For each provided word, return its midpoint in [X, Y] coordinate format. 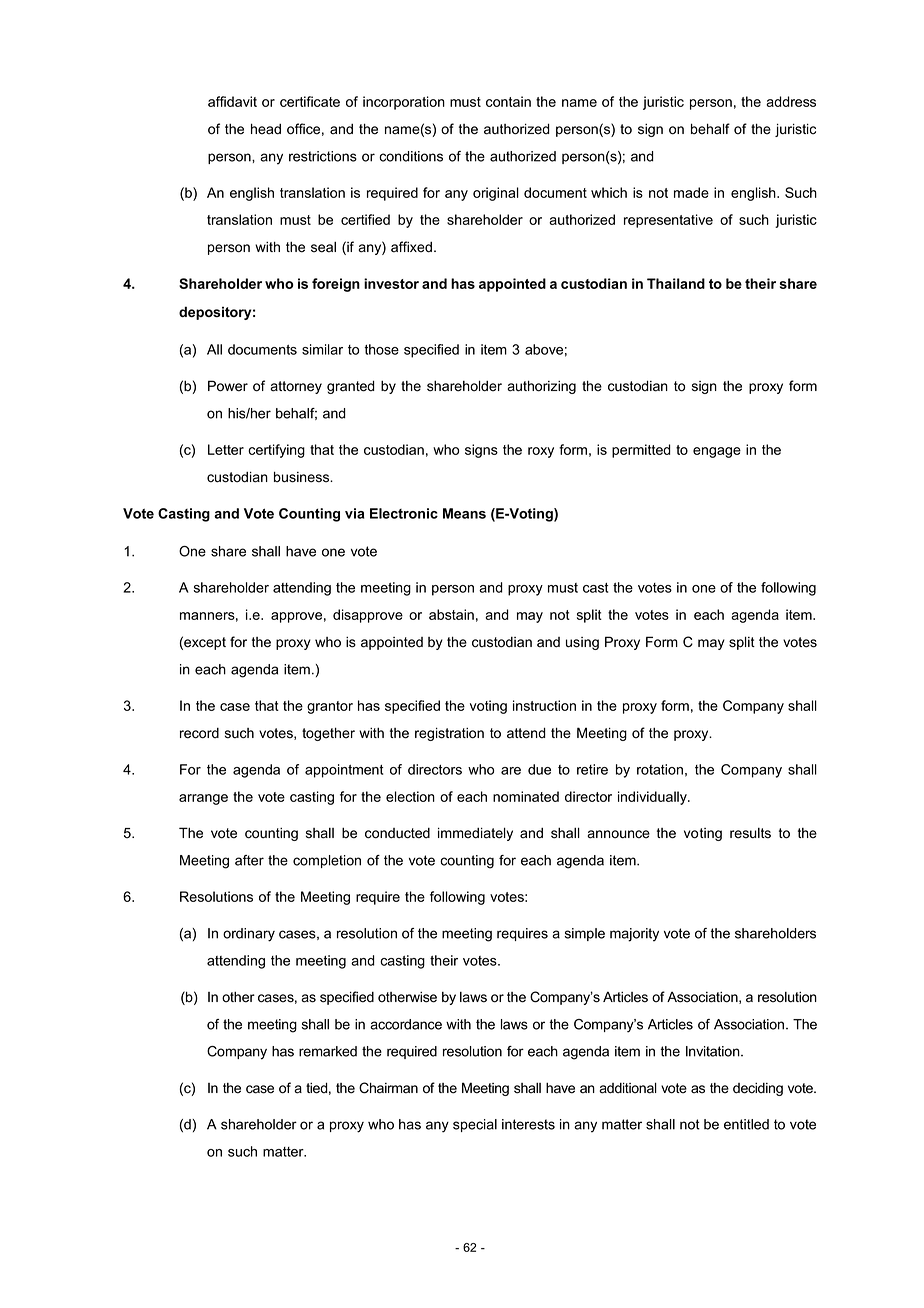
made [691, 192]
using [582, 643]
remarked [328, 1051]
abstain [451, 614]
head [266, 129]
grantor [330, 707]
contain [508, 101]
